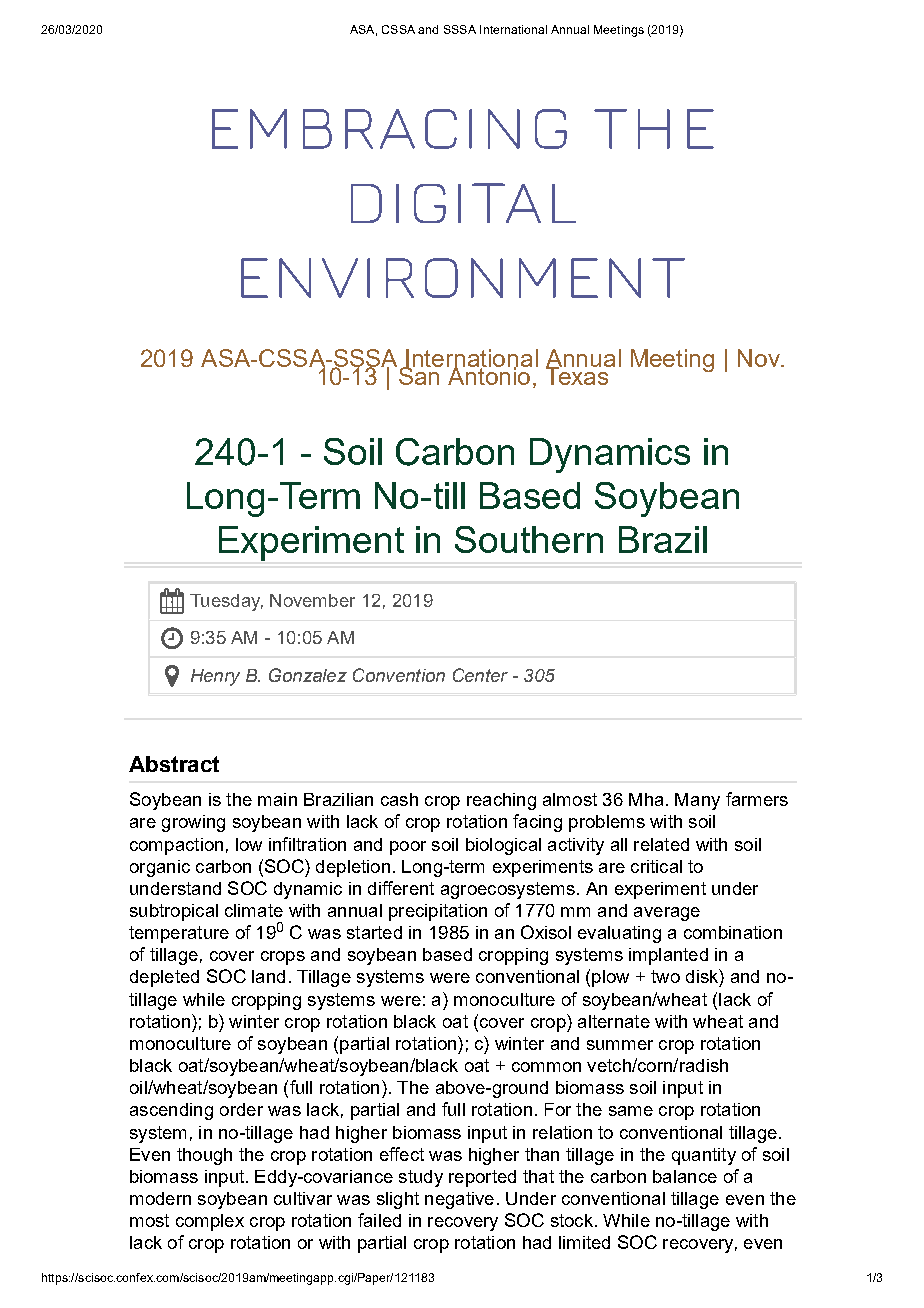  Describe the element at coordinates (210, 1222) in the screenshot. I see `complex` at that location.
